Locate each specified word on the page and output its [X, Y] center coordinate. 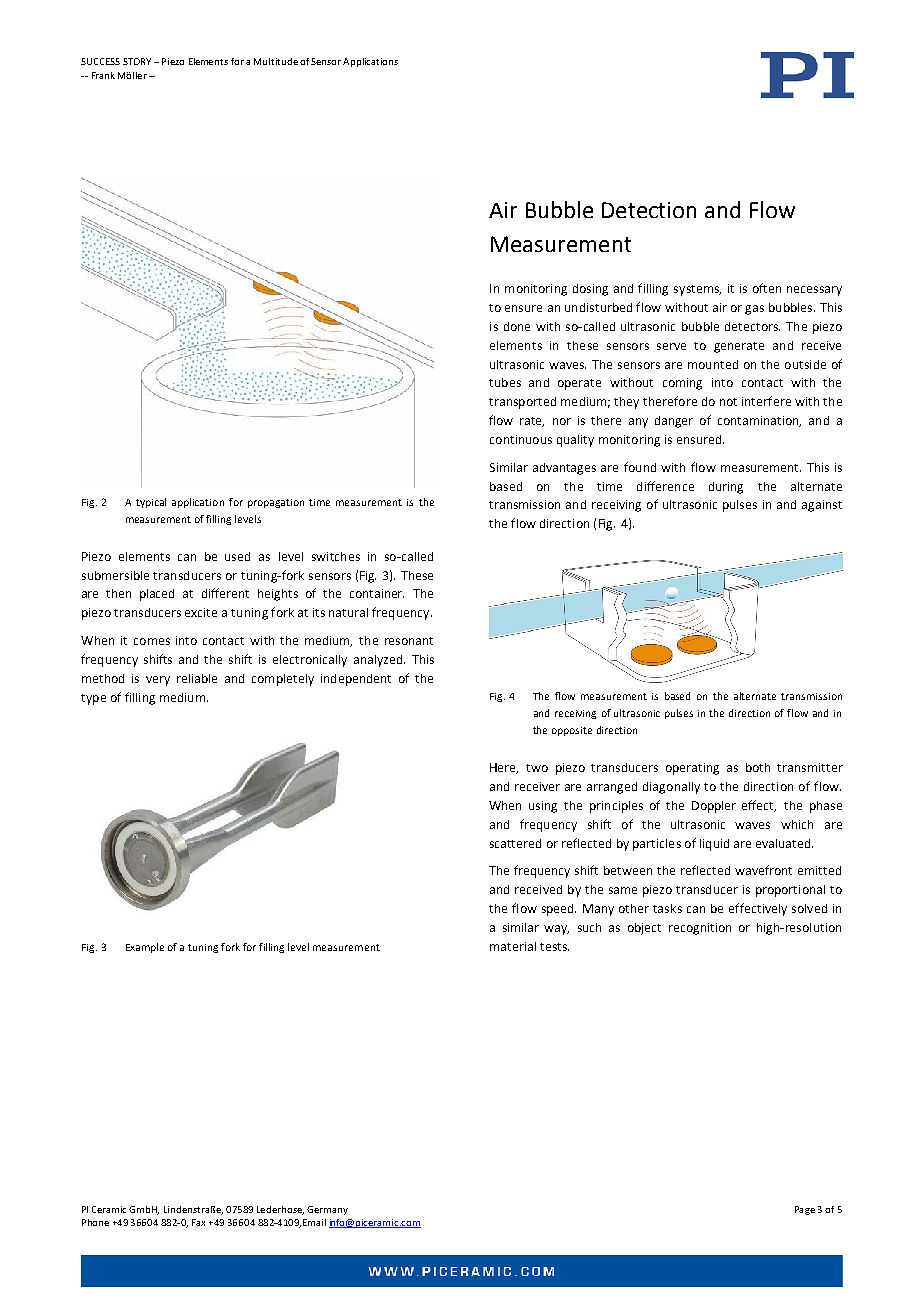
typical [151, 503]
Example [145, 948]
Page [805, 1210]
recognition [700, 929]
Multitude [276, 61]
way [556, 930]
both [758, 767]
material [513, 946]
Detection [649, 210]
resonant [409, 641]
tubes [505, 382]
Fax [198, 1222]
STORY [137, 61]
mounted [713, 364]
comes [152, 641]
